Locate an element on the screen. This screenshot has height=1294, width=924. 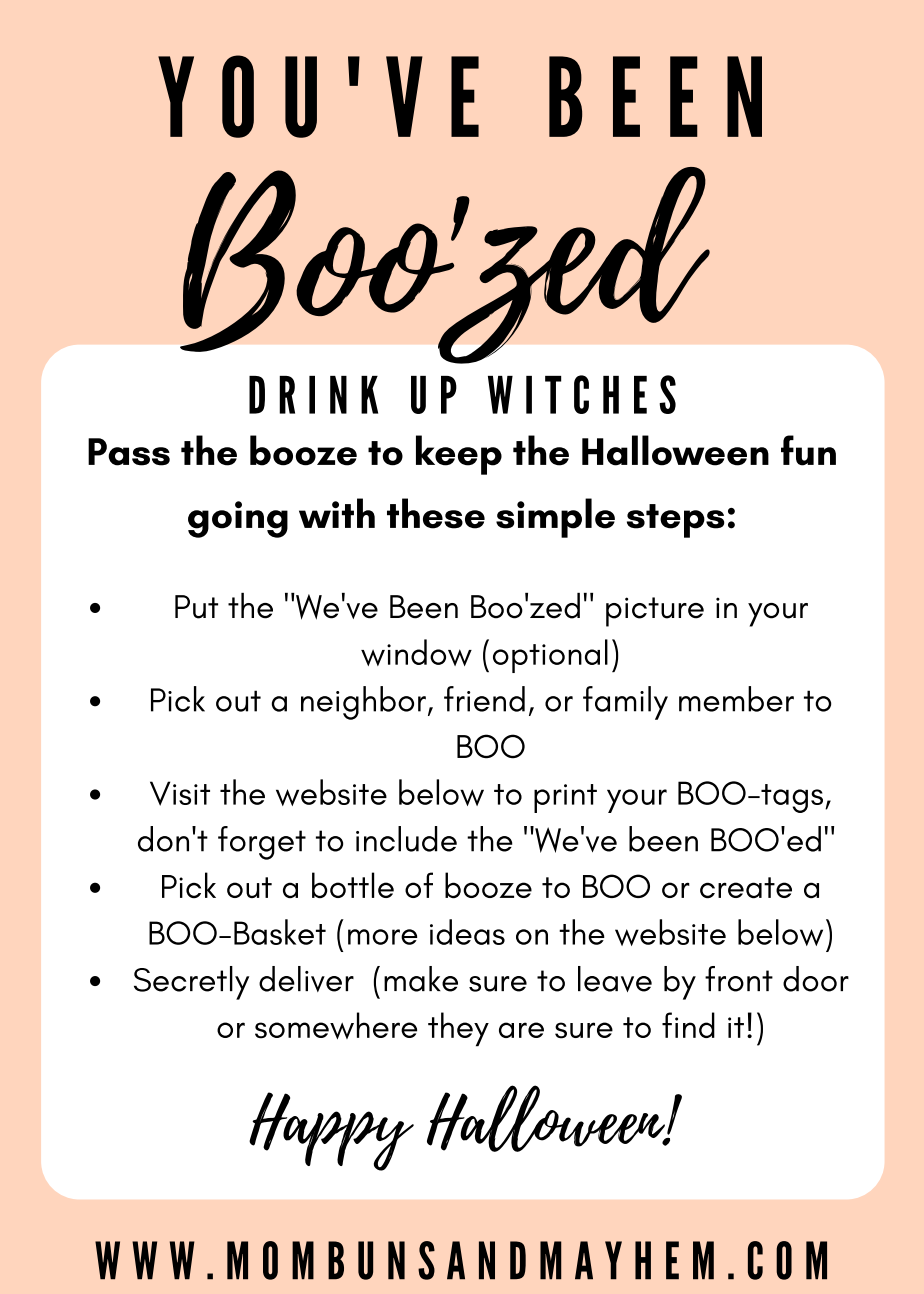
Put is located at coordinates (196, 607).
